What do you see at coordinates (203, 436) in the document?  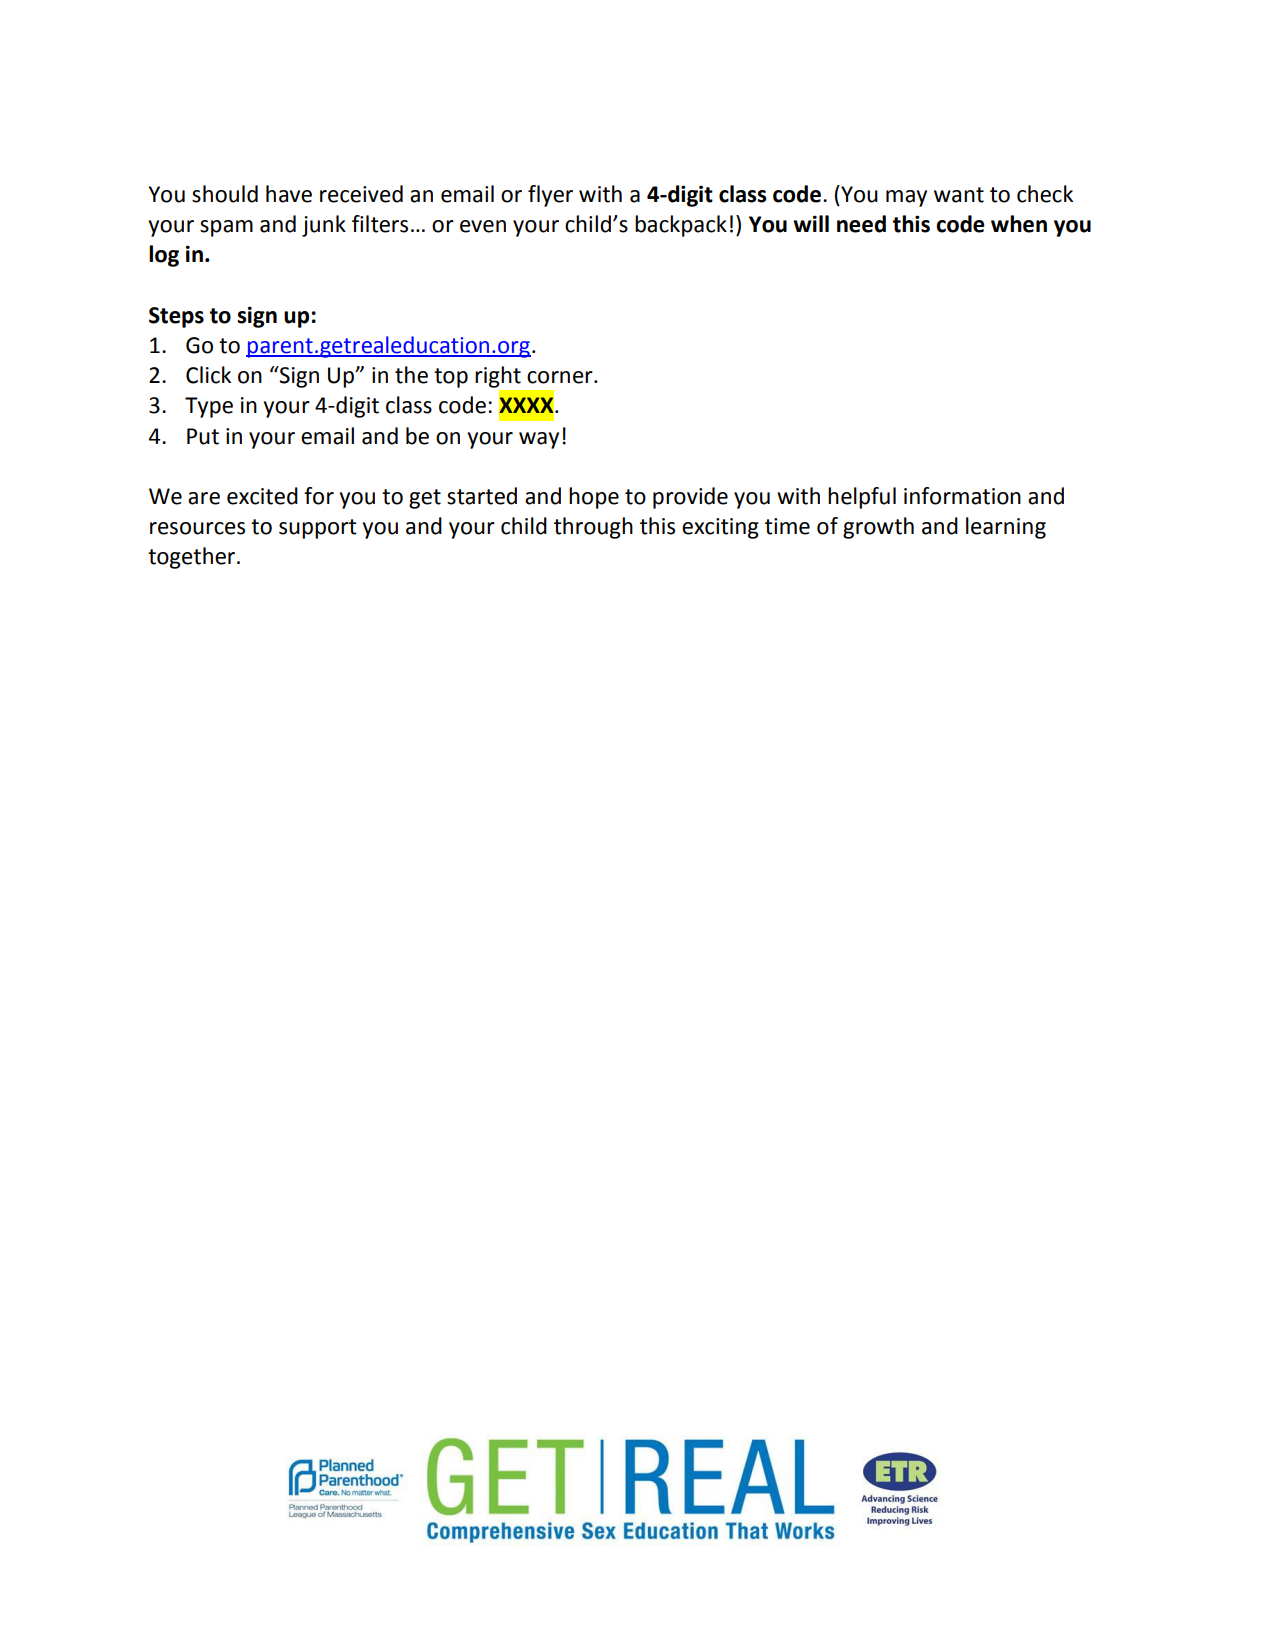 I see `Put` at bounding box center [203, 436].
